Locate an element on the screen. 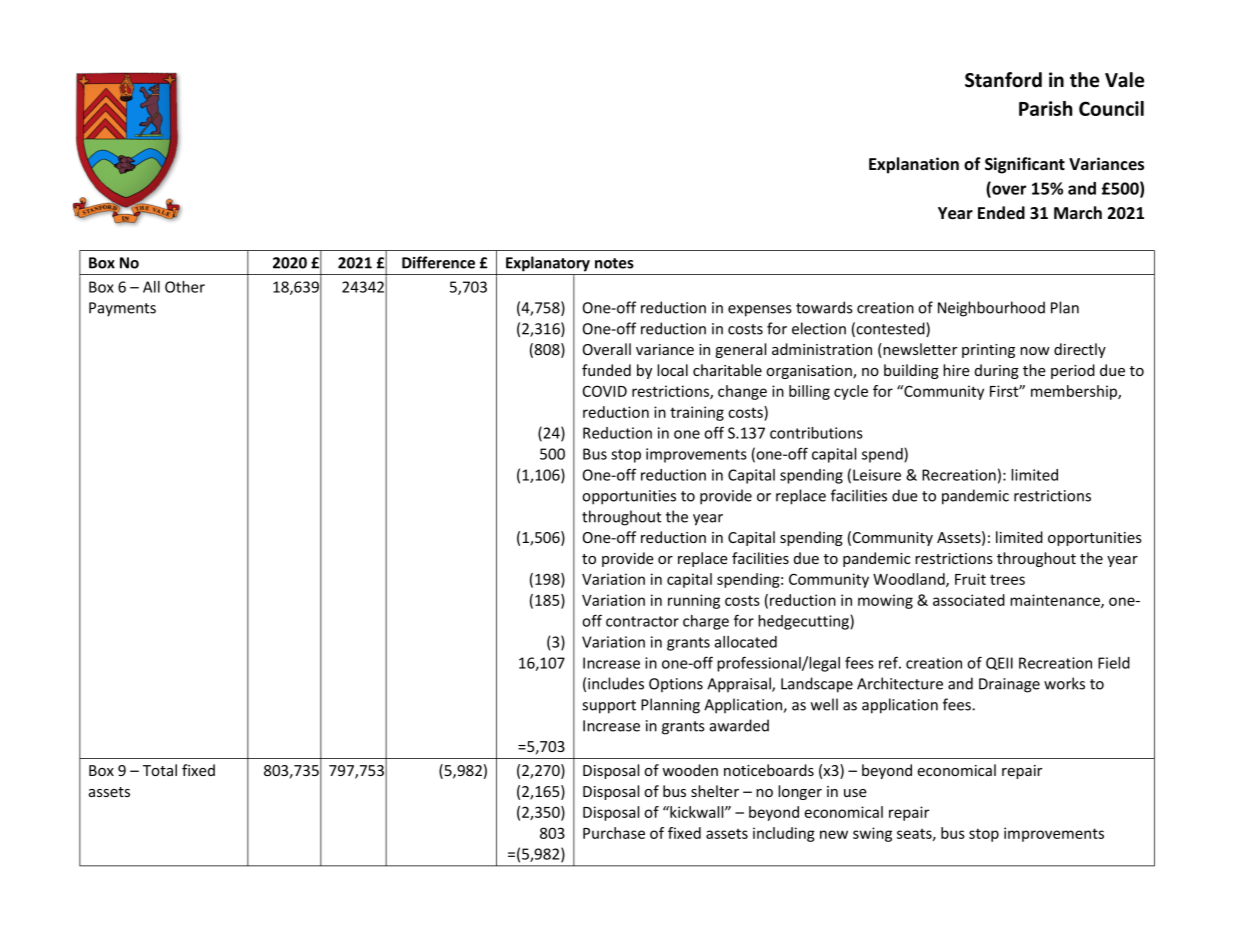 The height and width of the screenshot is (952, 1233). training is located at coordinates (697, 413).
